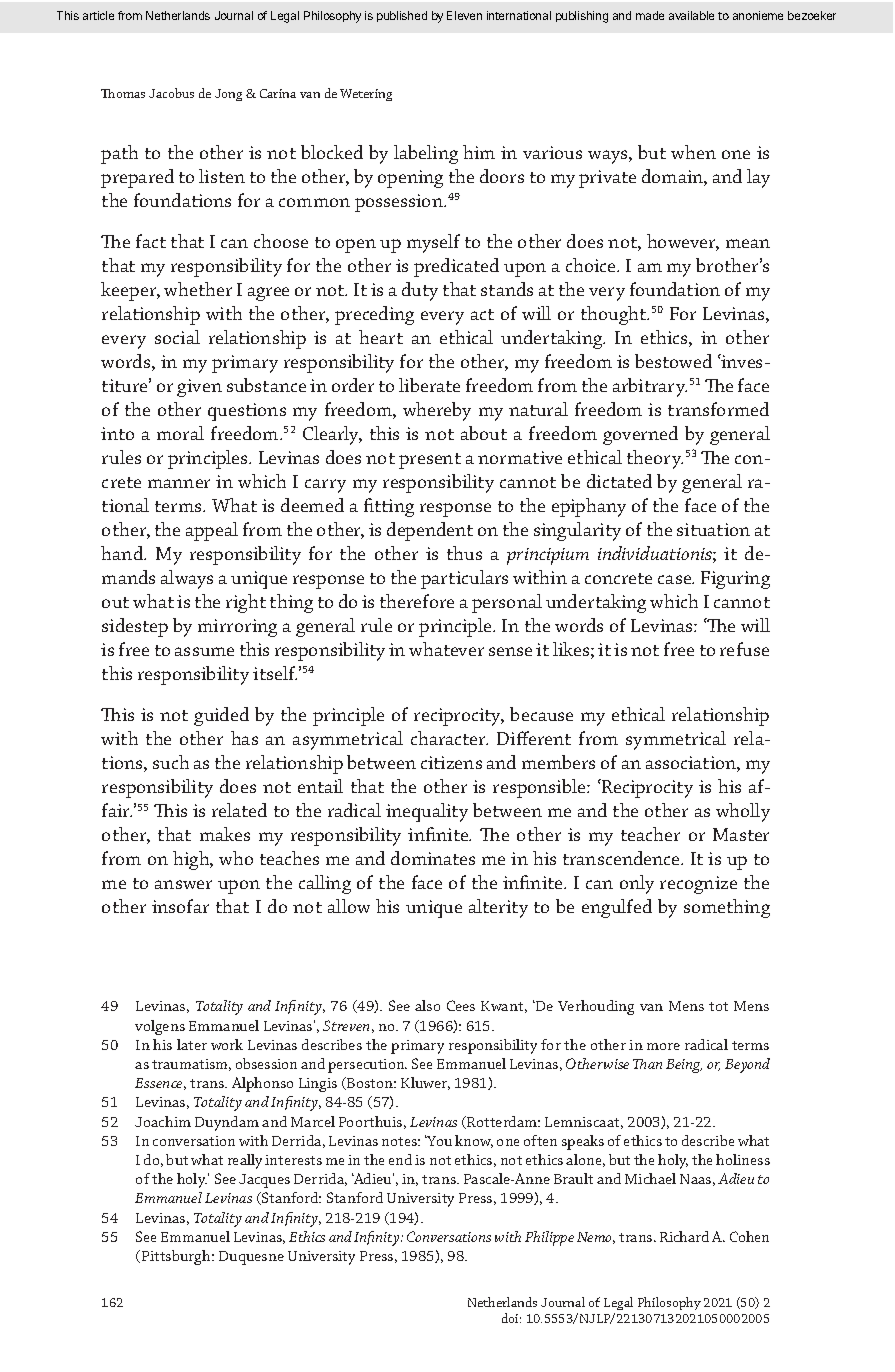  I want to click on published, so click(402, 16).
